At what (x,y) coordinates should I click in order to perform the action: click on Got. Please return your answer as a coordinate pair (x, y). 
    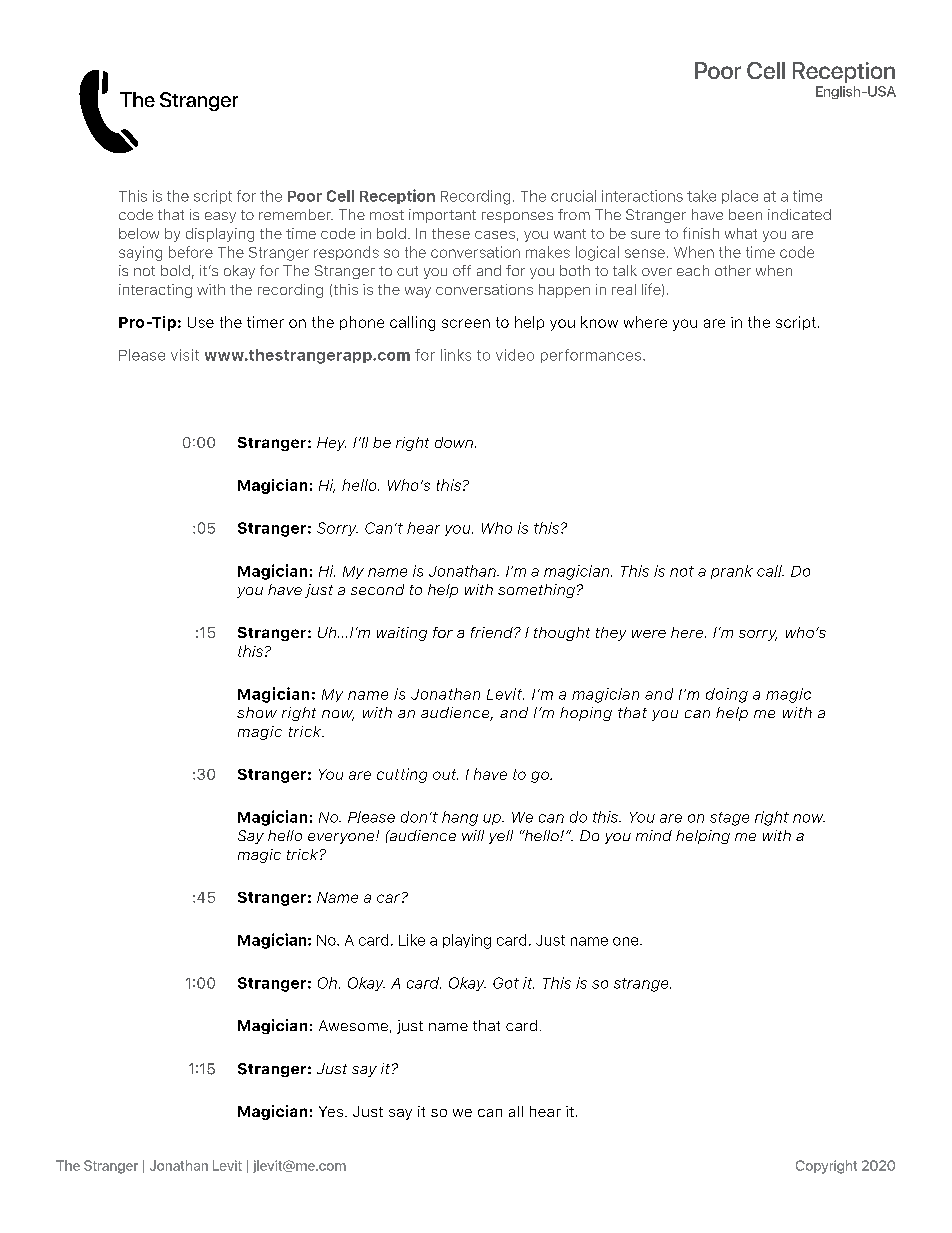
    Looking at the image, I should click on (506, 983).
